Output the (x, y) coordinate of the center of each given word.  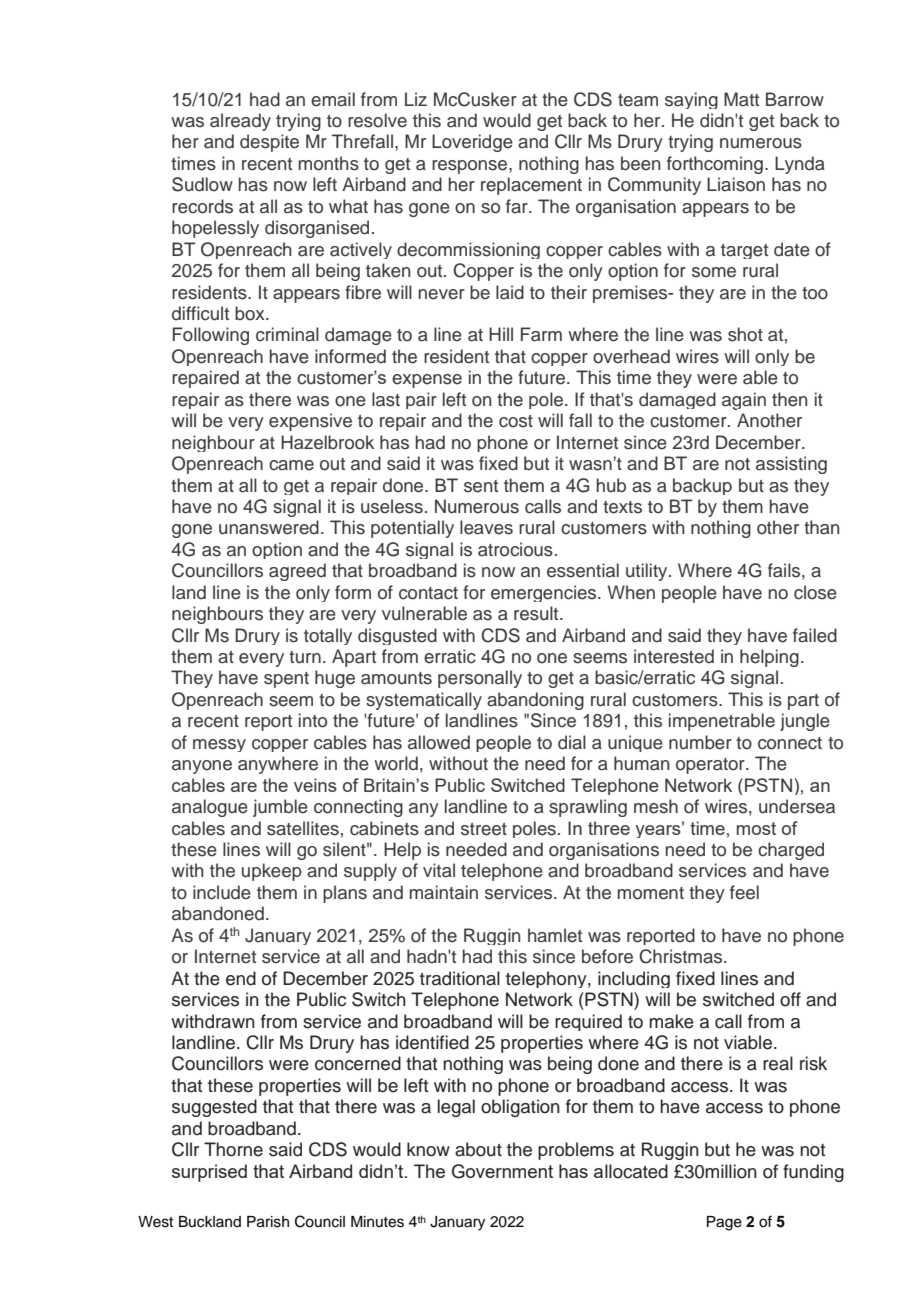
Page (724, 1223)
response (471, 167)
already (240, 122)
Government (502, 1171)
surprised (209, 1173)
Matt (741, 99)
